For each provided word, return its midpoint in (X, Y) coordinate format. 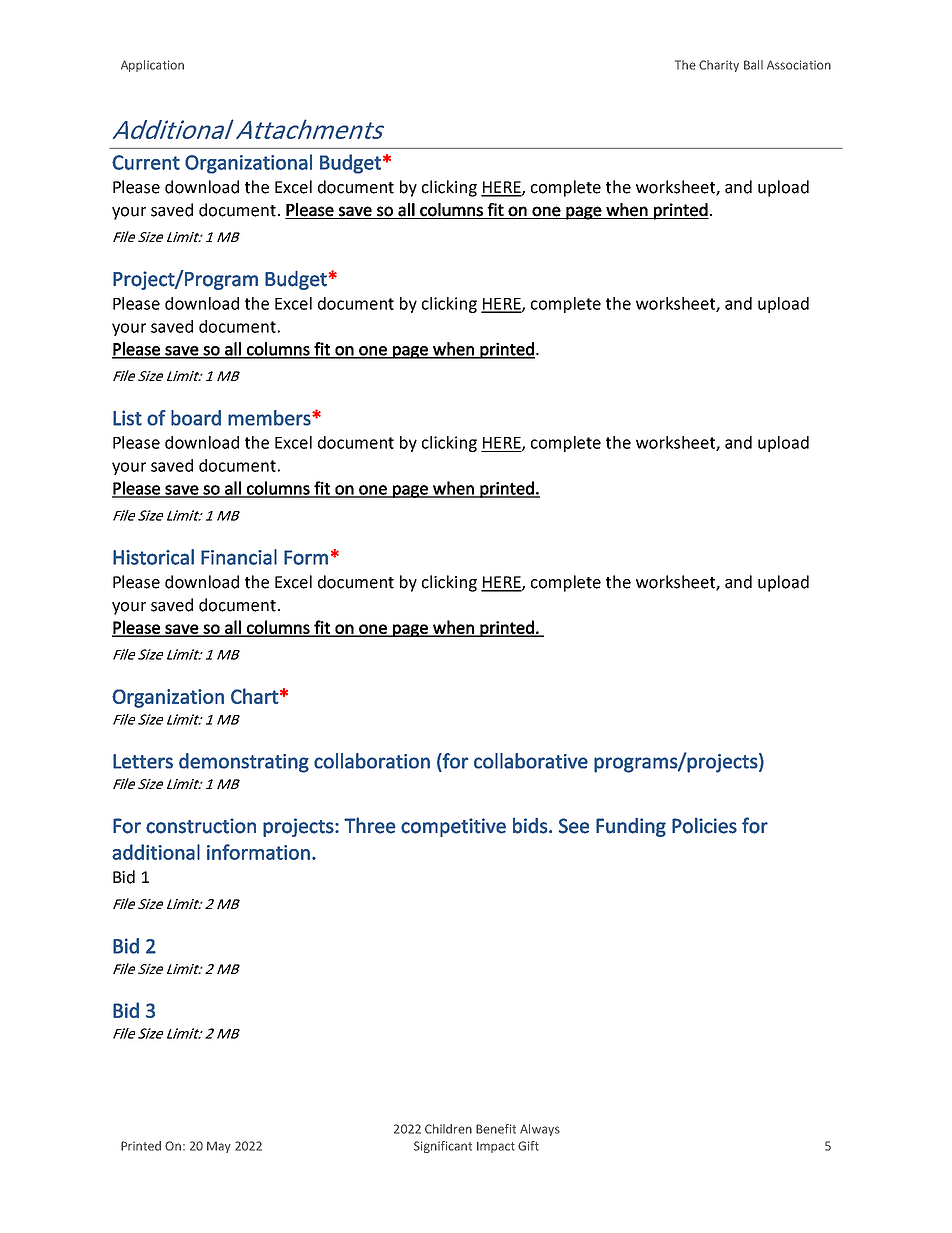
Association (799, 65)
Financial (239, 557)
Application (152, 66)
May (219, 1147)
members (270, 418)
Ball (753, 65)
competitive (453, 827)
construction (201, 826)
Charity (719, 66)
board (196, 418)
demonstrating (244, 763)
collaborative (531, 761)
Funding (631, 827)
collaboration (372, 761)
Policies (704, 825)
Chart (255, 696)
